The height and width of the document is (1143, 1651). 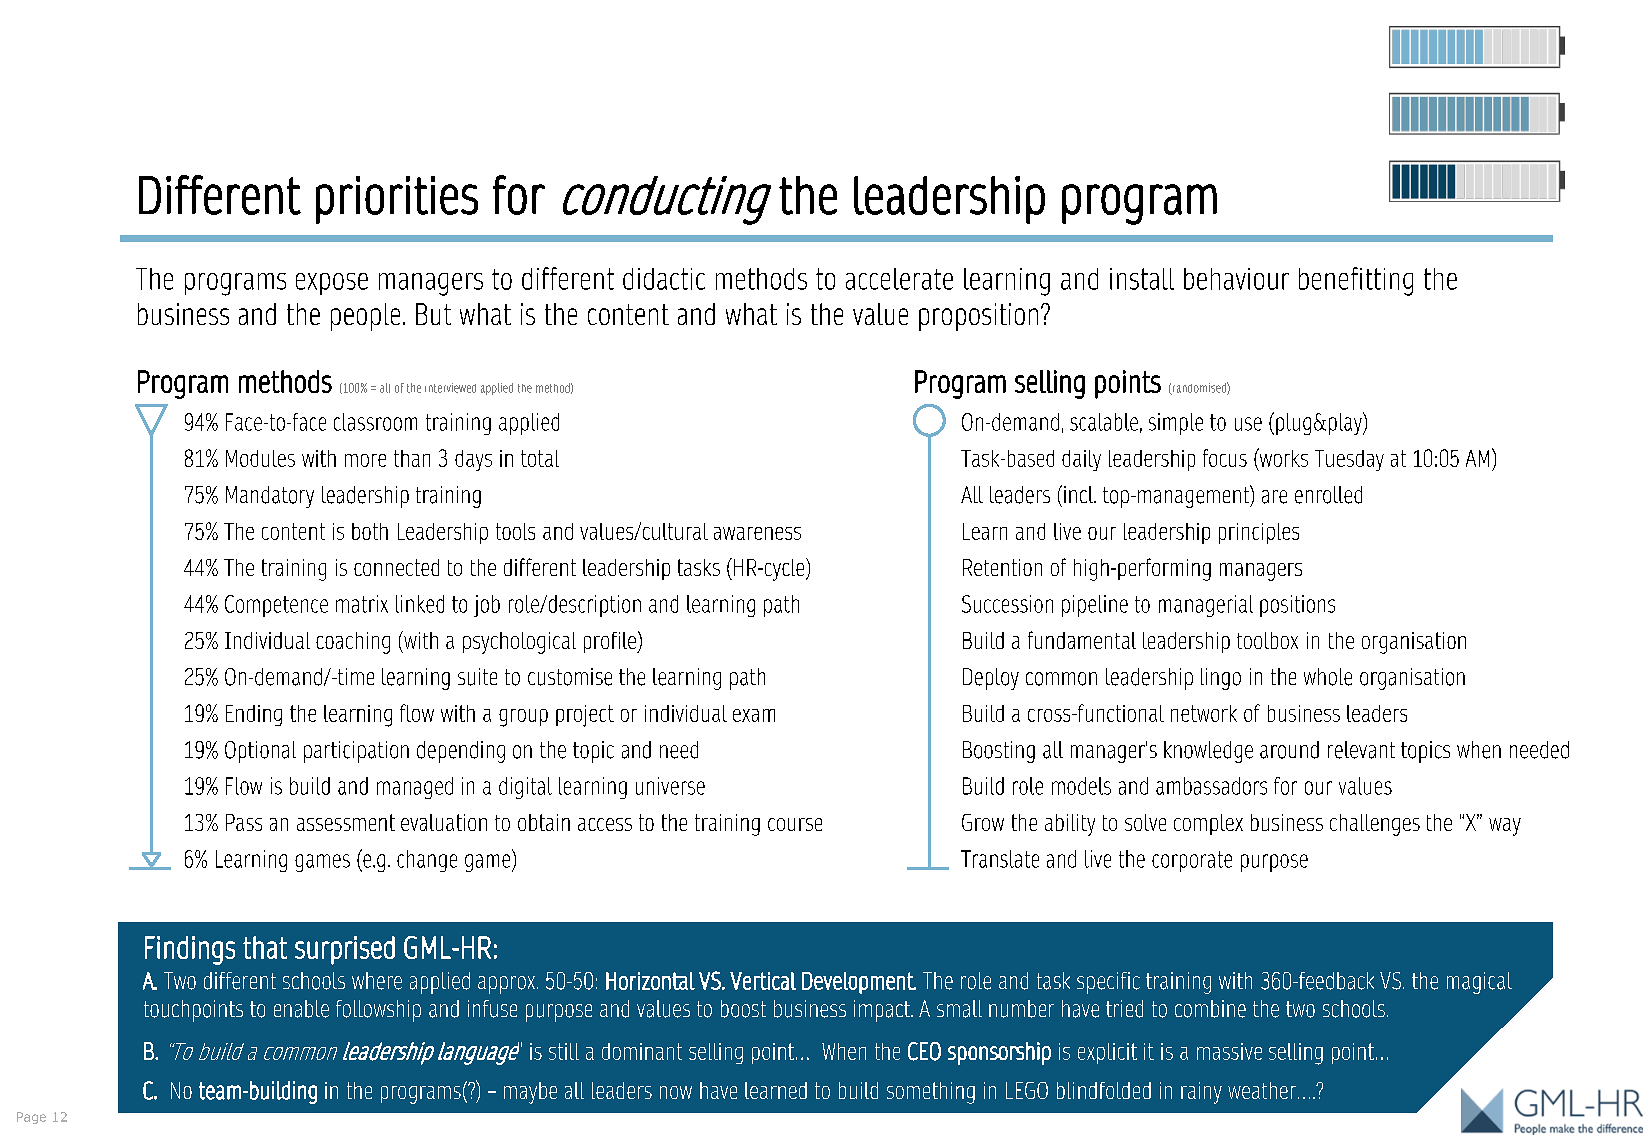 What do you see at coordinates (31, 1118) in the document?
I see `Page` at bounding box center [31, 1118].
